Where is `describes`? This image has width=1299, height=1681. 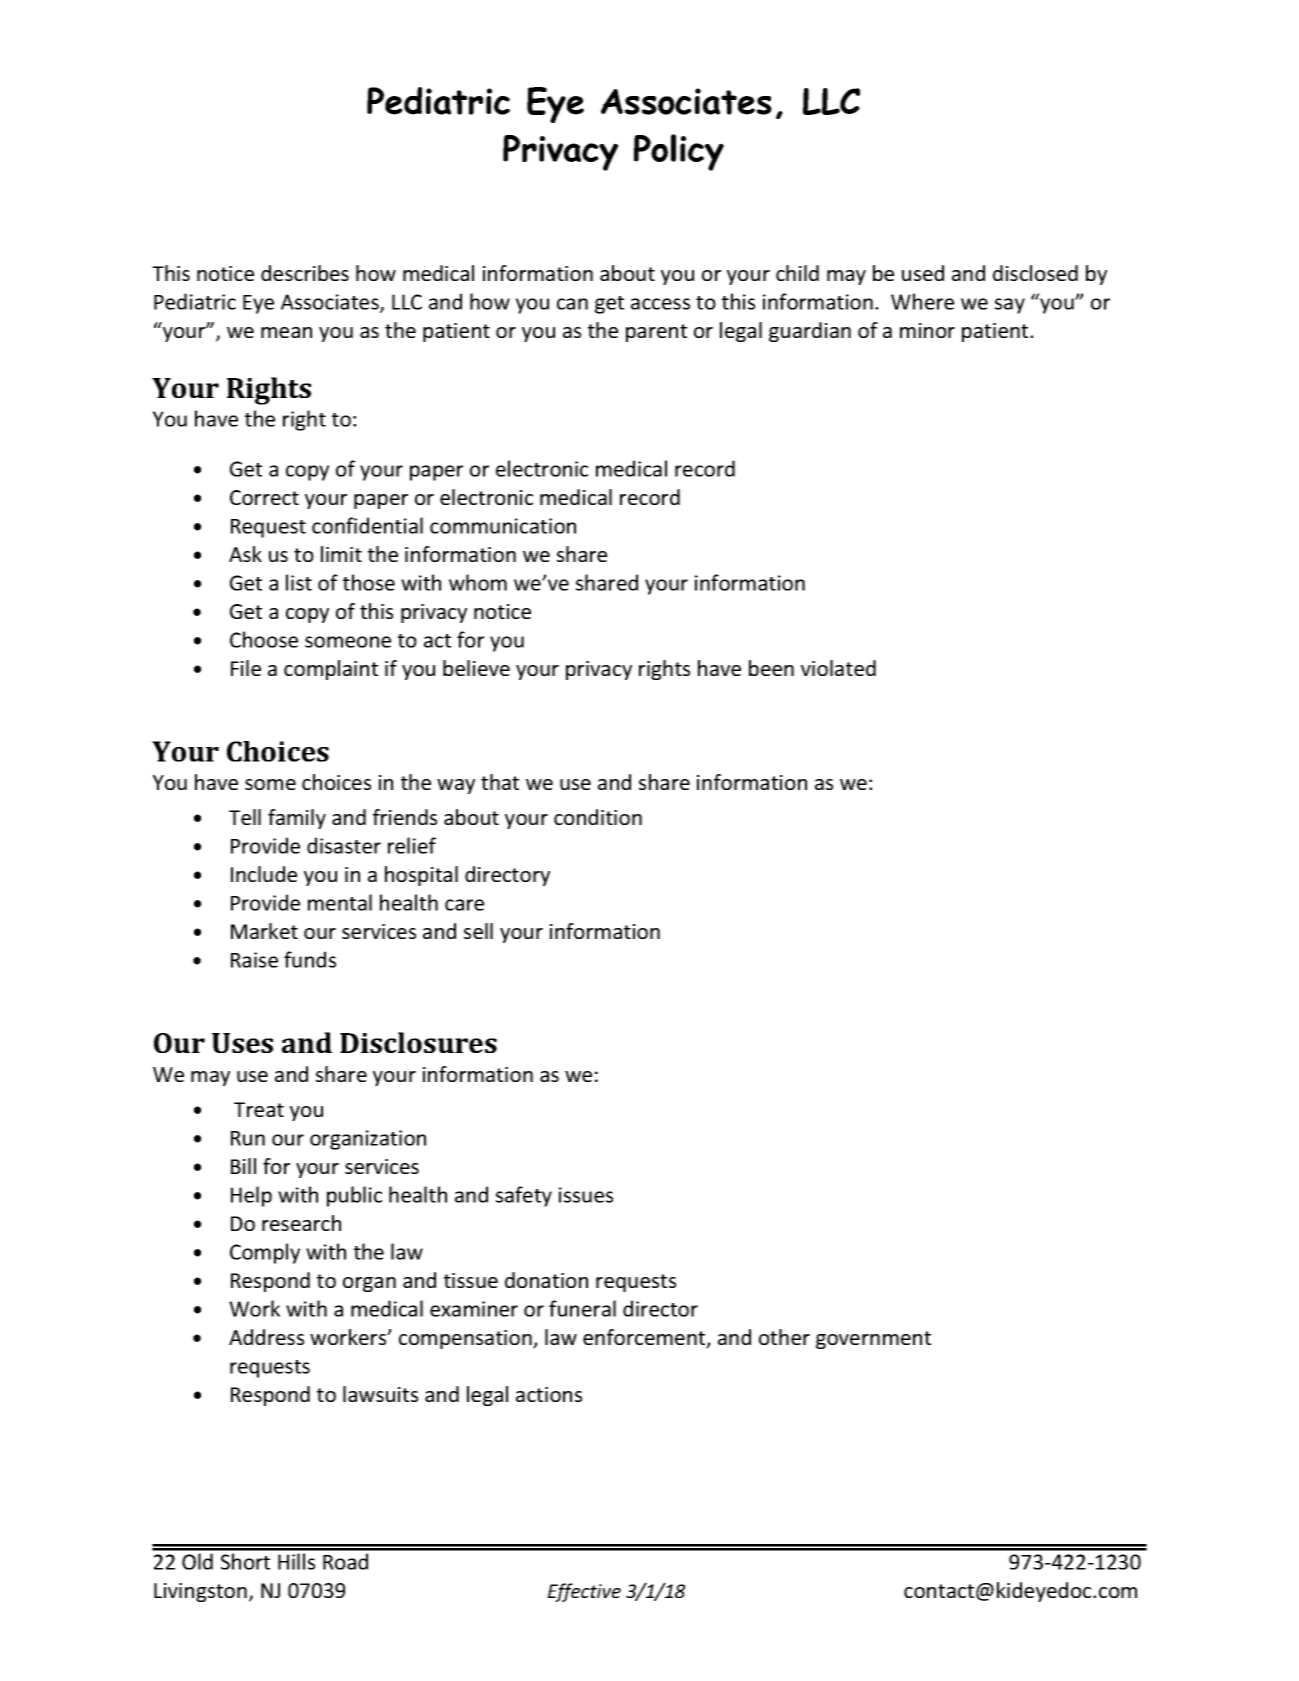
describes is located at coordinates (305, 273).
